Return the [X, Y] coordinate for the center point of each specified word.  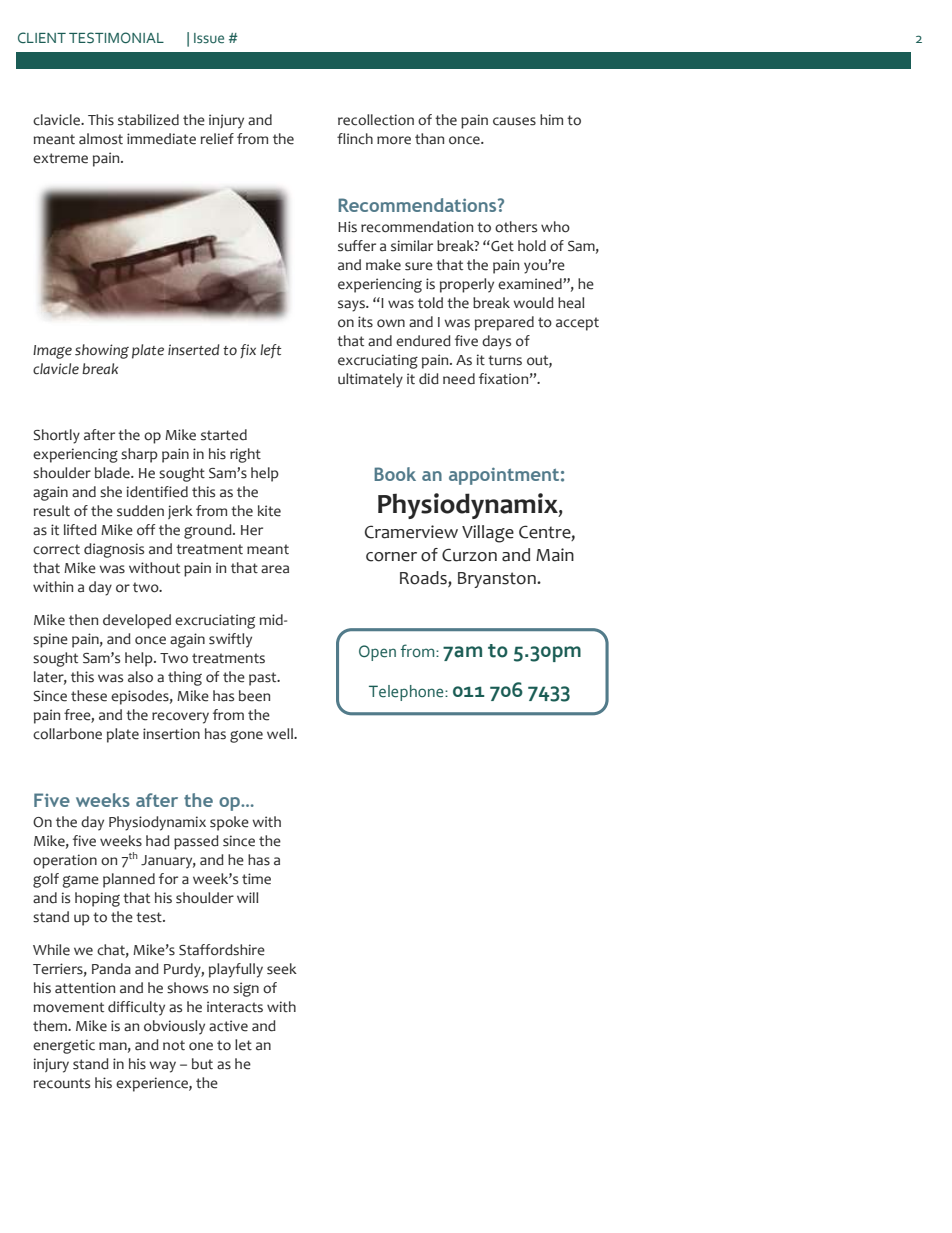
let [243, 1045]
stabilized [148, 120]
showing [102, 351]
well [281, 734]
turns [505, 360]
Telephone [407, 693]
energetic [64, 1046]
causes [514, 121]
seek [282, 969]
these [89, 696]
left [270, 351]
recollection [376, 120]
